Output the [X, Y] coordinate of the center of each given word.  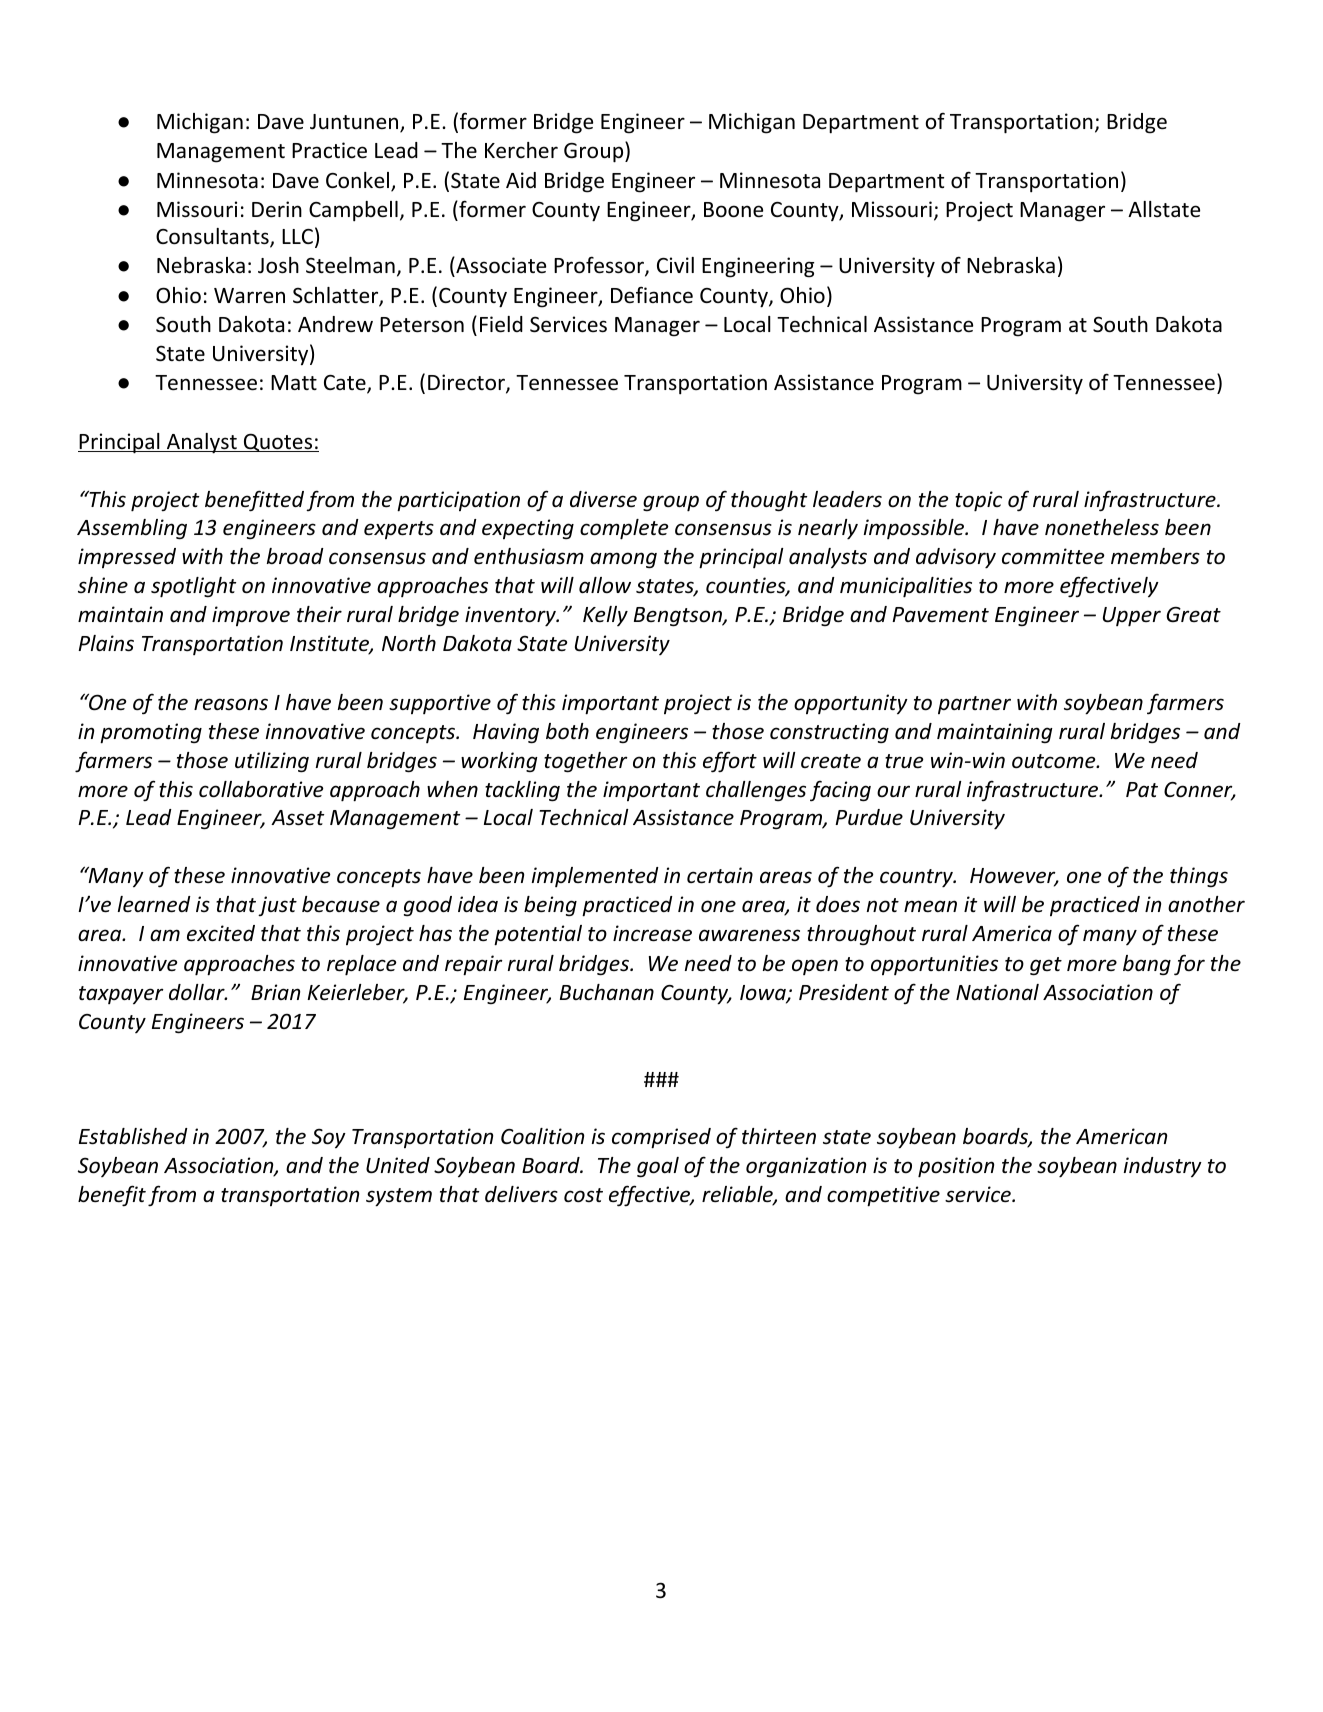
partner [974, 705]
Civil [675, 265]
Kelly [605, 616]
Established [133, 1136]
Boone [733, 210]
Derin [277, 209]
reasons [231, 704]
